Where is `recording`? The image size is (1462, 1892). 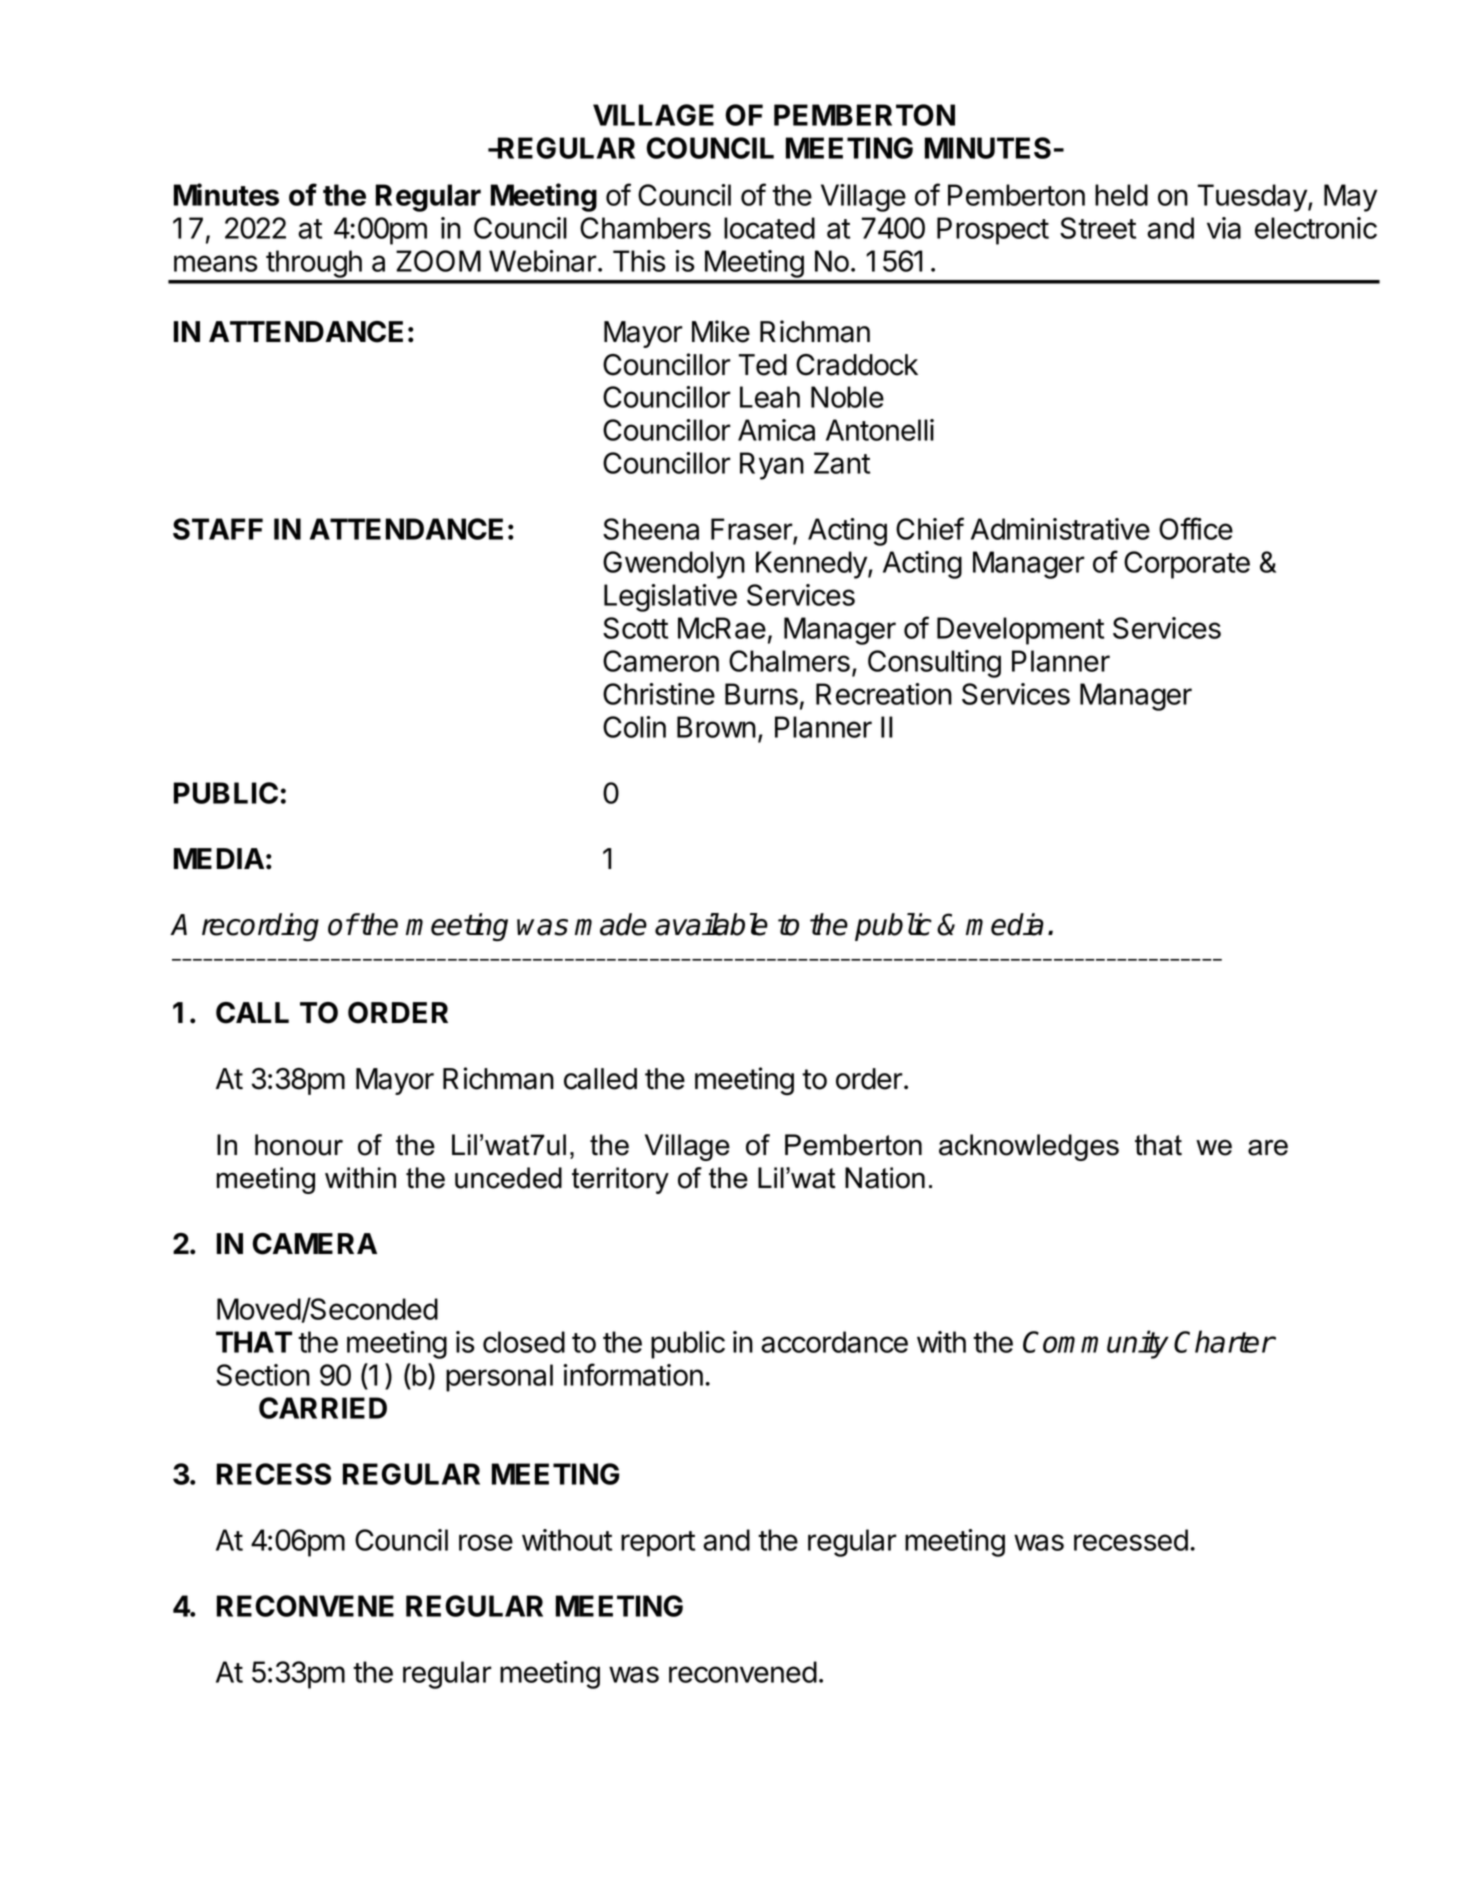 recording is located at coordinates (260, 927).
